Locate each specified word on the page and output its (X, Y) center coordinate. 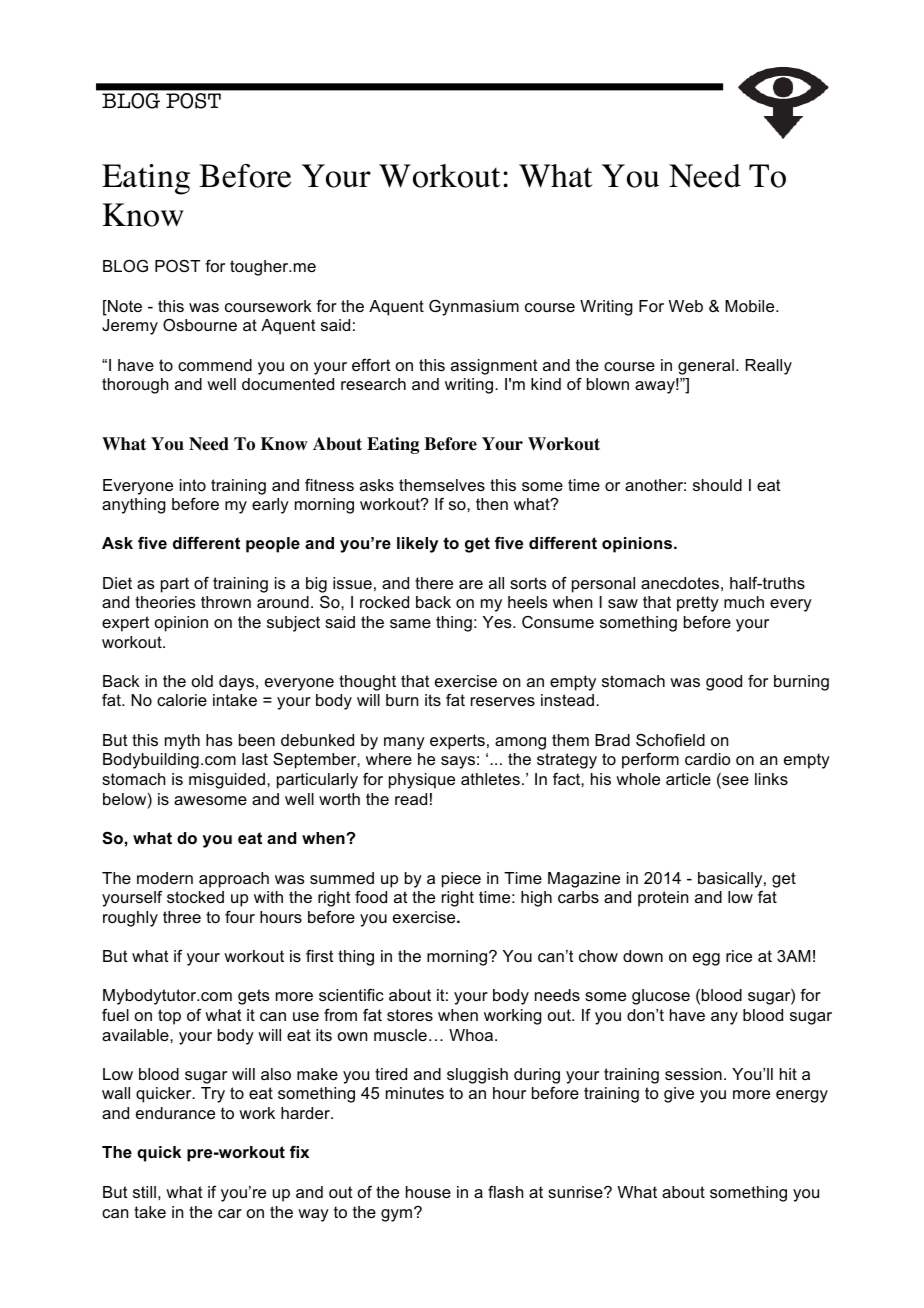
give (679, 1095)
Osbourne (200, 324)
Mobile (751, 306)
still (144, 1192)
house (428, 1192)
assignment (494, 367)
